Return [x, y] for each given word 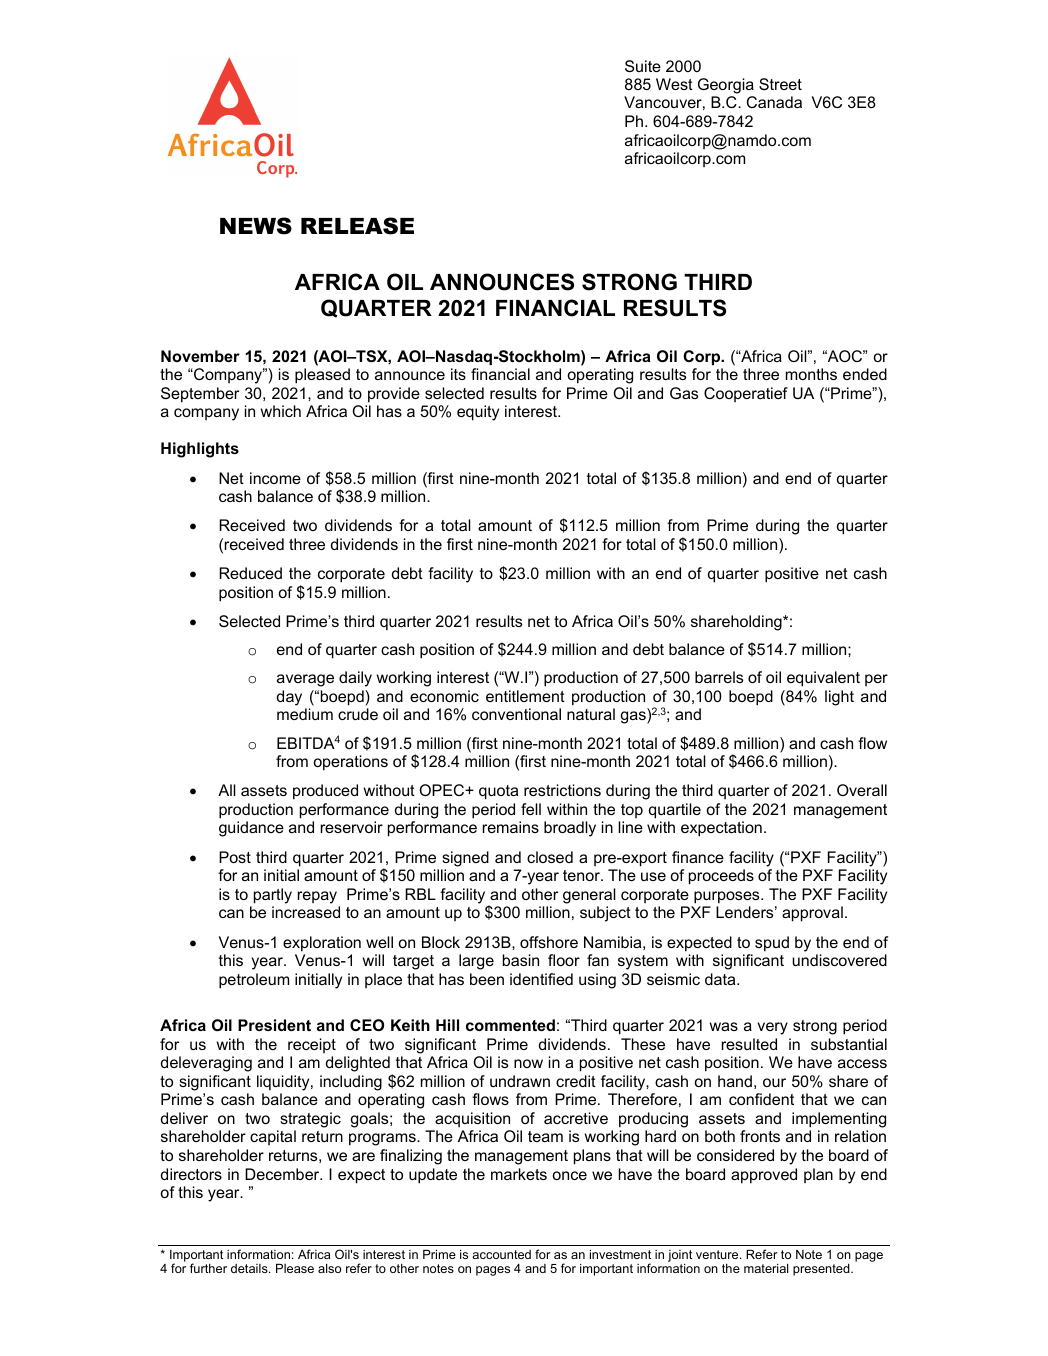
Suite [643, 66]
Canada [774, 102]
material [766, 1268]
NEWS [256, 226]
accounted [501, 1254]
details [250, 1268]
